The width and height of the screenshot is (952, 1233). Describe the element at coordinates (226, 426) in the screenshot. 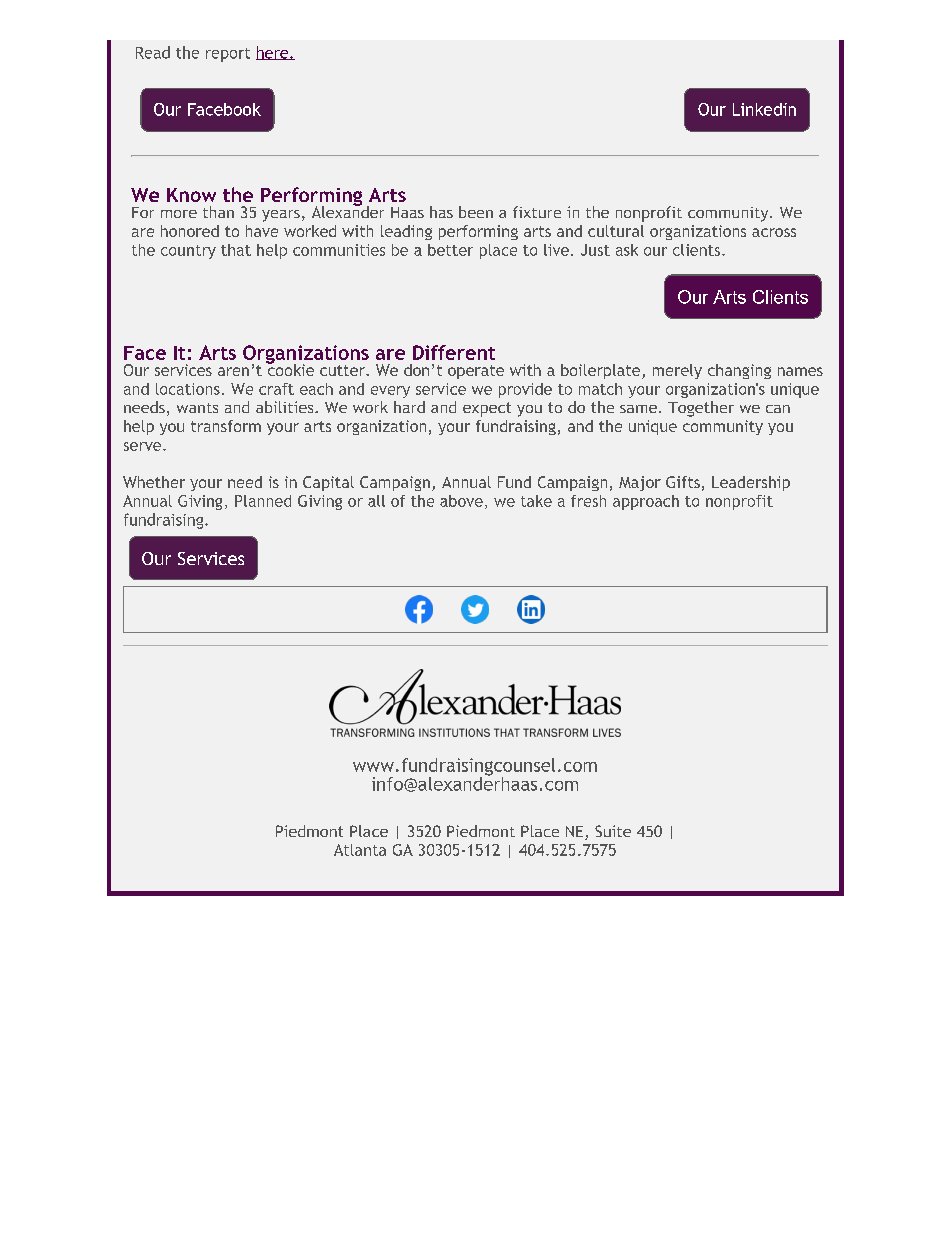

I see `transform` at that location.
